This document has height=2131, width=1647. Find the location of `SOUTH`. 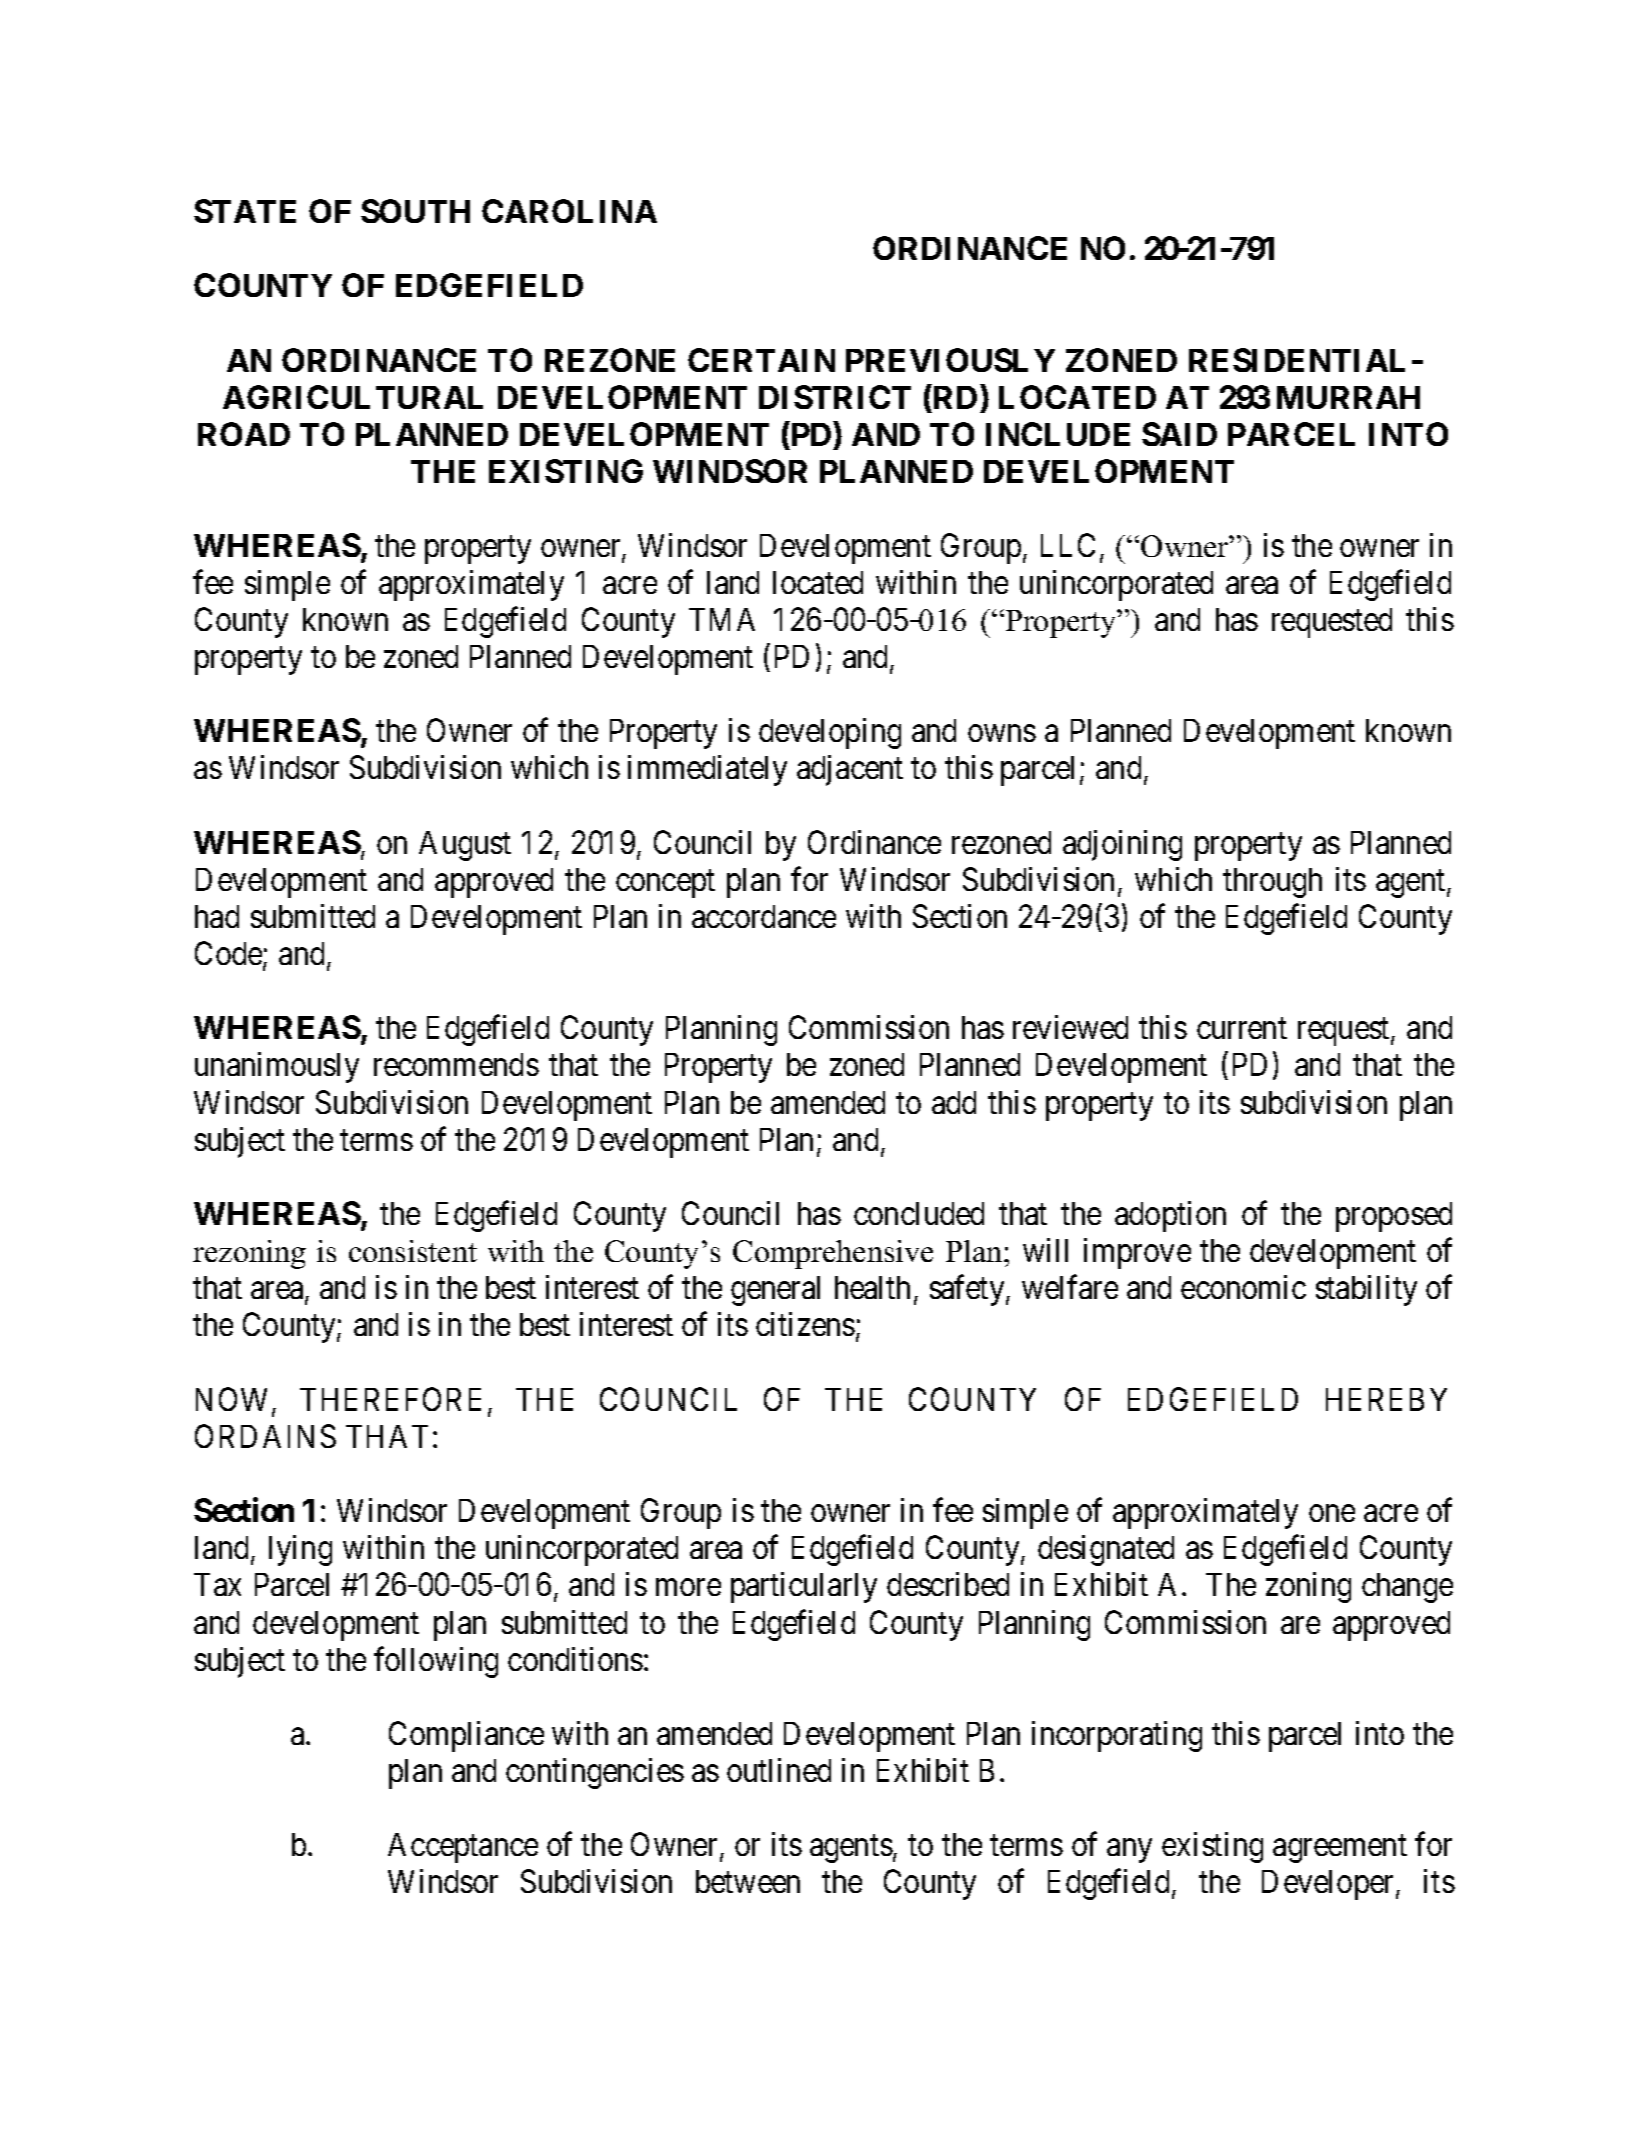

SOUTH is located at coordinates (415, 211).
